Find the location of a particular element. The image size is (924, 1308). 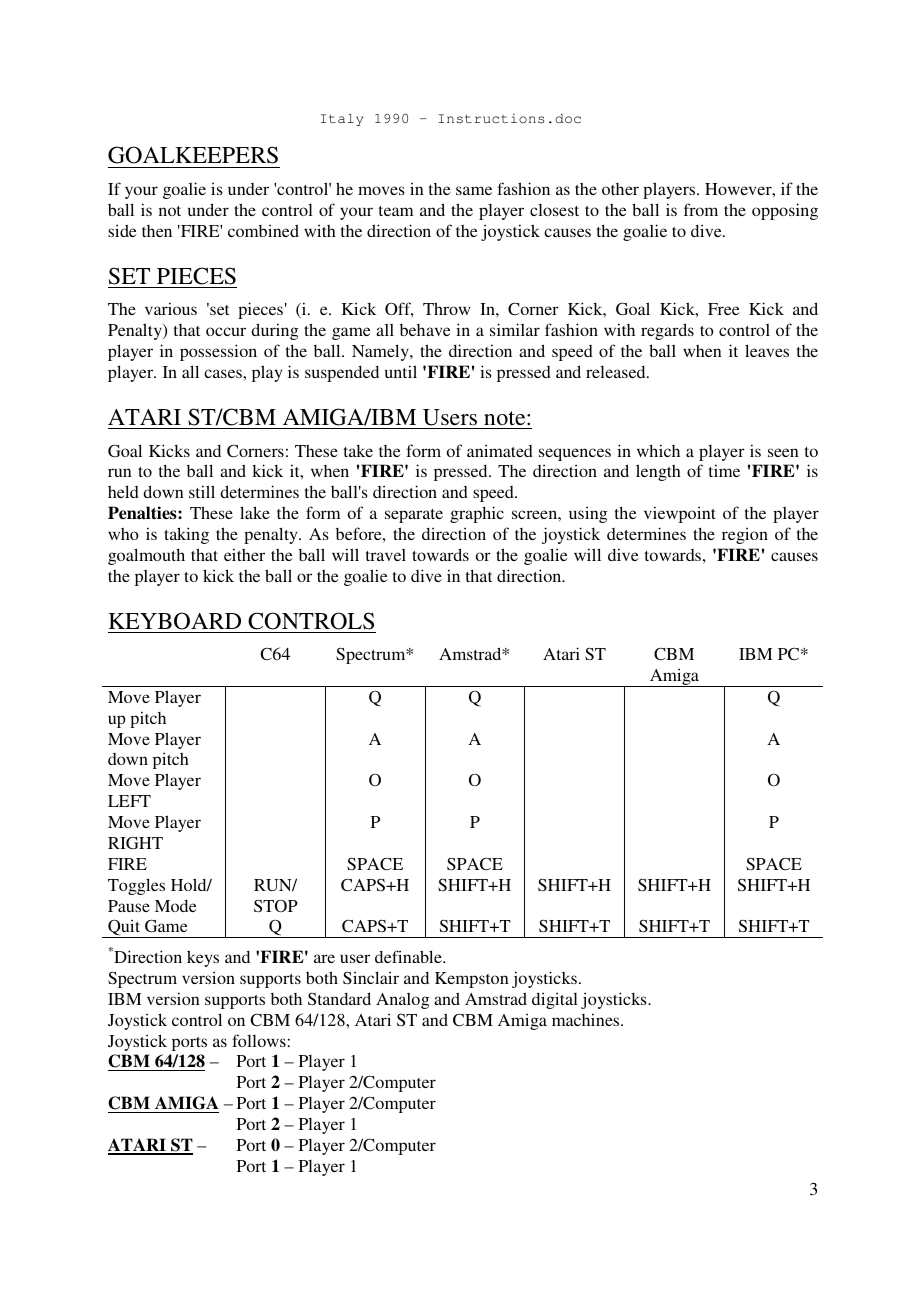

then is located at coordinates (157, 231).
